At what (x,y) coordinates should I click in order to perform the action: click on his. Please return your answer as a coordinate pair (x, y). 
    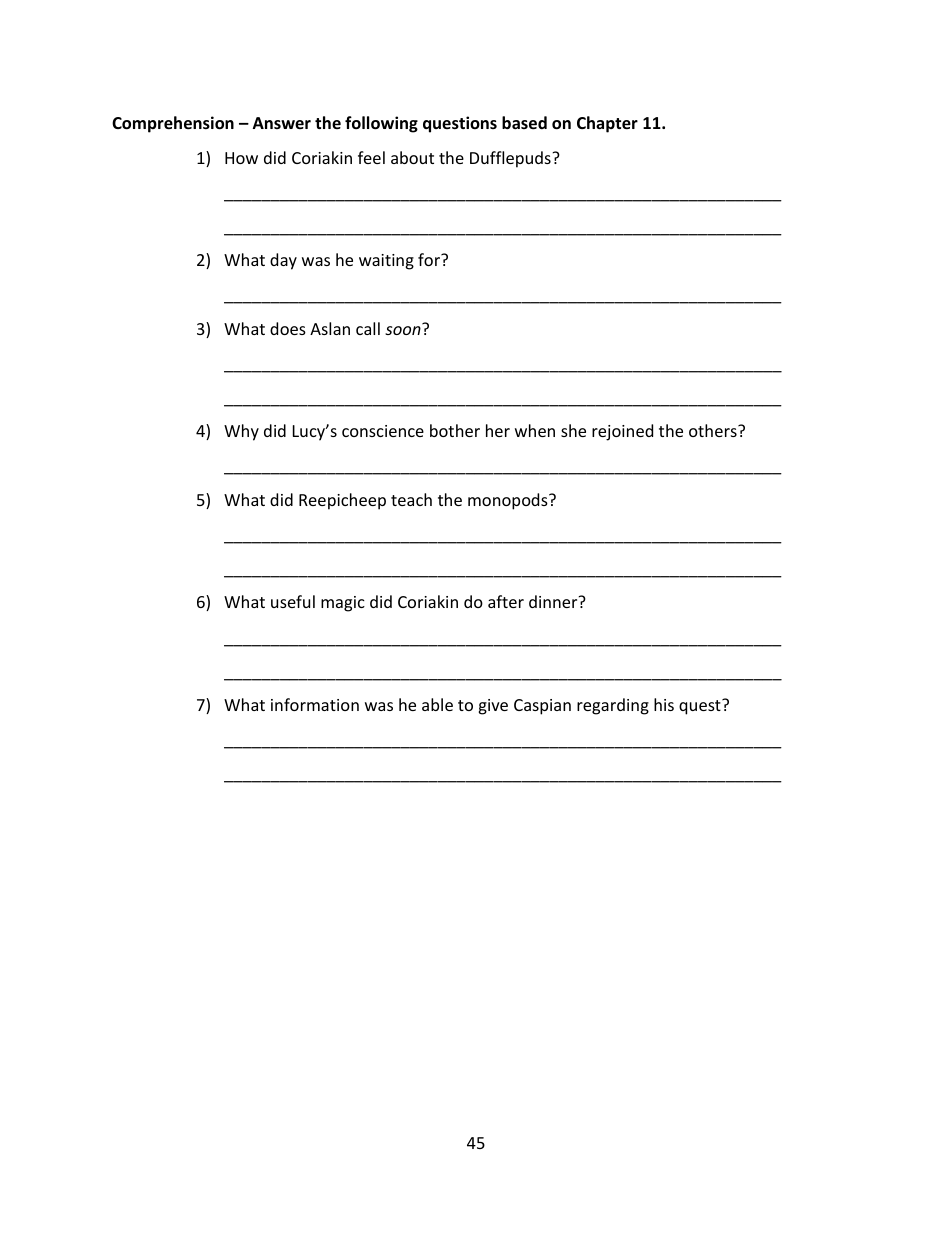
    Looking at the image, I should click on (664, 704).
